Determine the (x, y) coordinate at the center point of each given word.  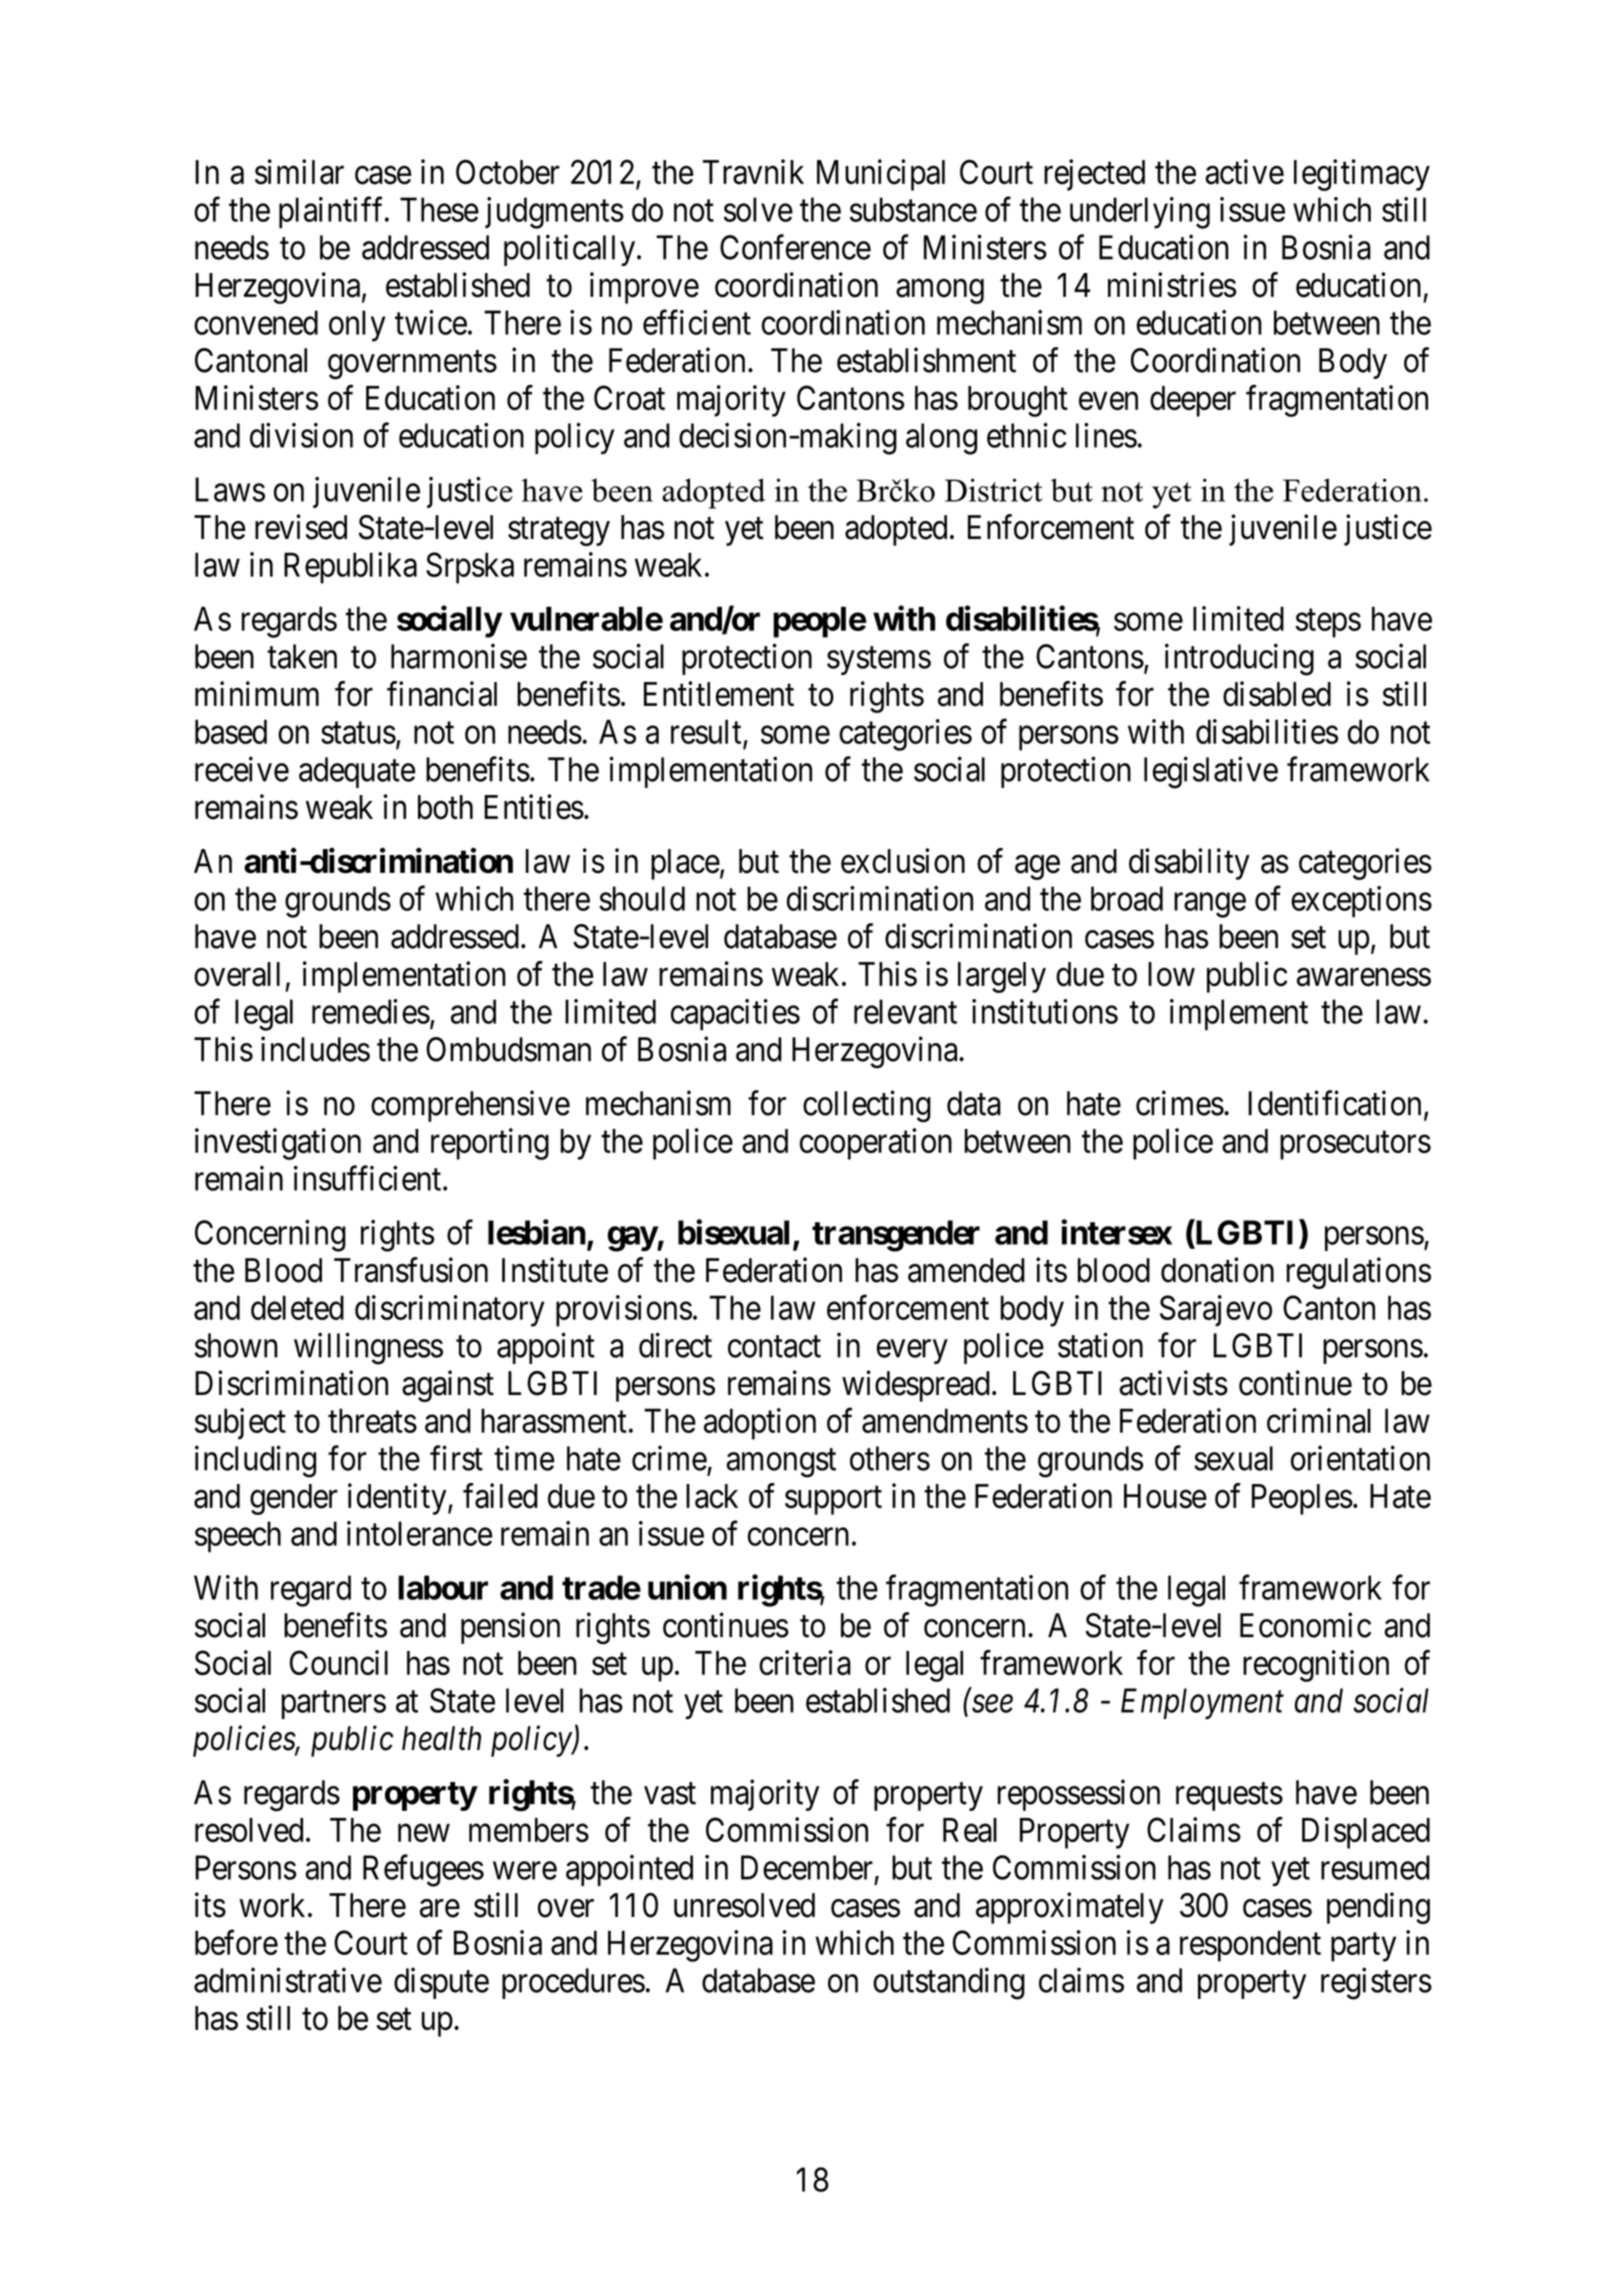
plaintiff (333, 213)
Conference (795, 247)
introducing (1239, 659)
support (833, 1500)
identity (398, 1499)
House (1165, 1496)
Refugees (423, 1871)
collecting (867, 1106)
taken (302, 656)
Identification (1334, 1103)
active (1244, 172)
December (807, 1867)
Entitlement (719, 694)
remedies (371, 1011)
